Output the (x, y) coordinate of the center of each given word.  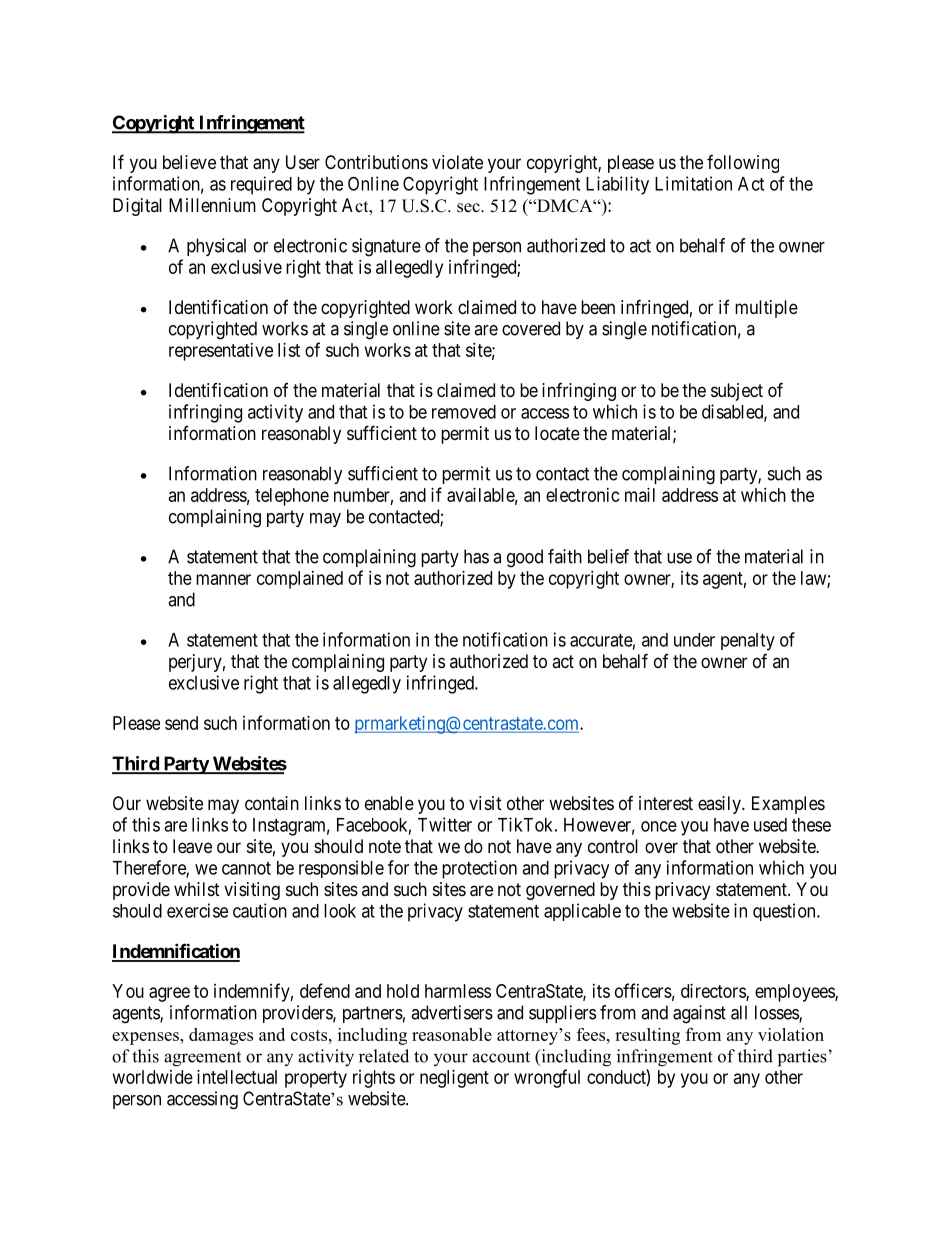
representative (221, 352)
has (476, 556)
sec (469, 208)
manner (223, 579)
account (501, 1057)
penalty (748, 642)
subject (737, 392)
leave (192, 846)
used (770, 825)
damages (221, 1036)
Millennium (212, 205)
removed (464, 412)
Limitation (693, 183)
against (699, 1014)
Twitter (445, 824)
